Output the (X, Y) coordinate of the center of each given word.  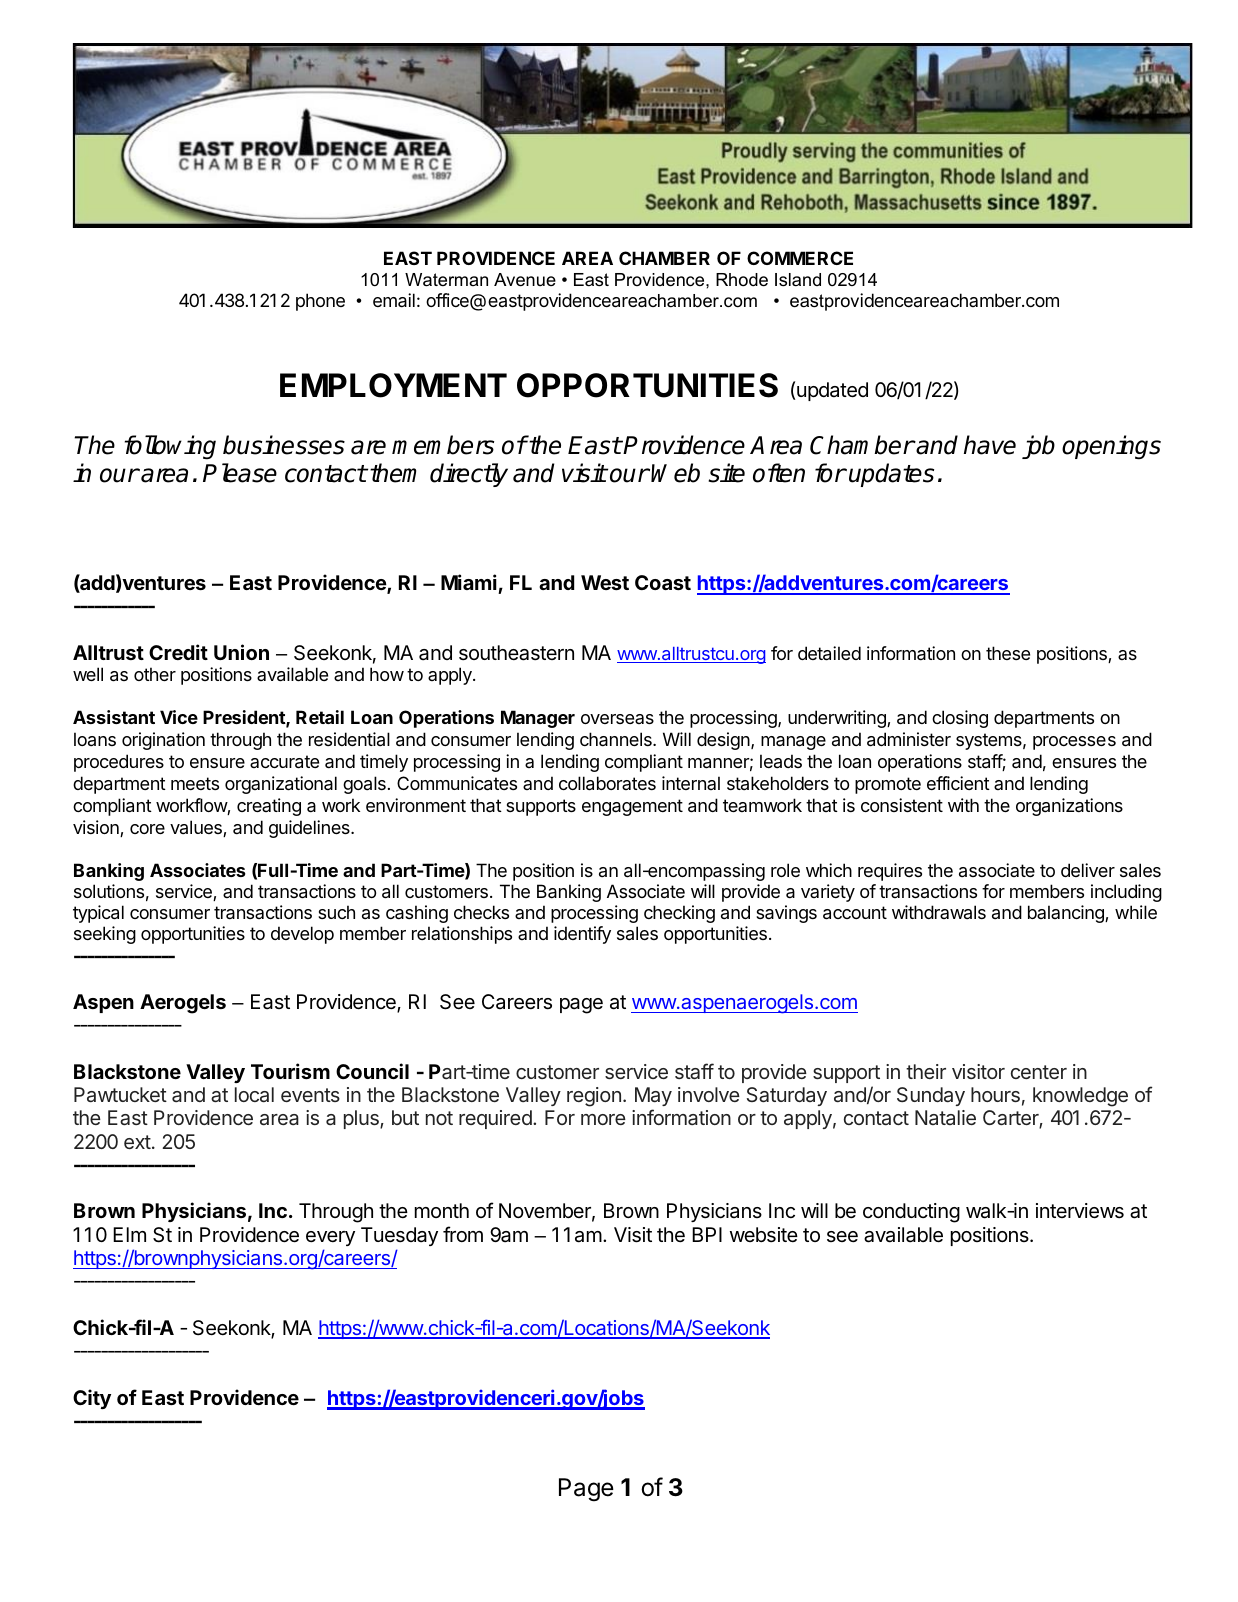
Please (240, 473)
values (197, 828)
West (605, 582)
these (1008, 653)
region (594, 1097)
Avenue (525, 280)
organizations (1069, 807)
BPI (707, 1234)
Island (798, 280)
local (254, 1094)
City (92, 1399)
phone (320, 302)
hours (995, 1094)
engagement (632, 807)
